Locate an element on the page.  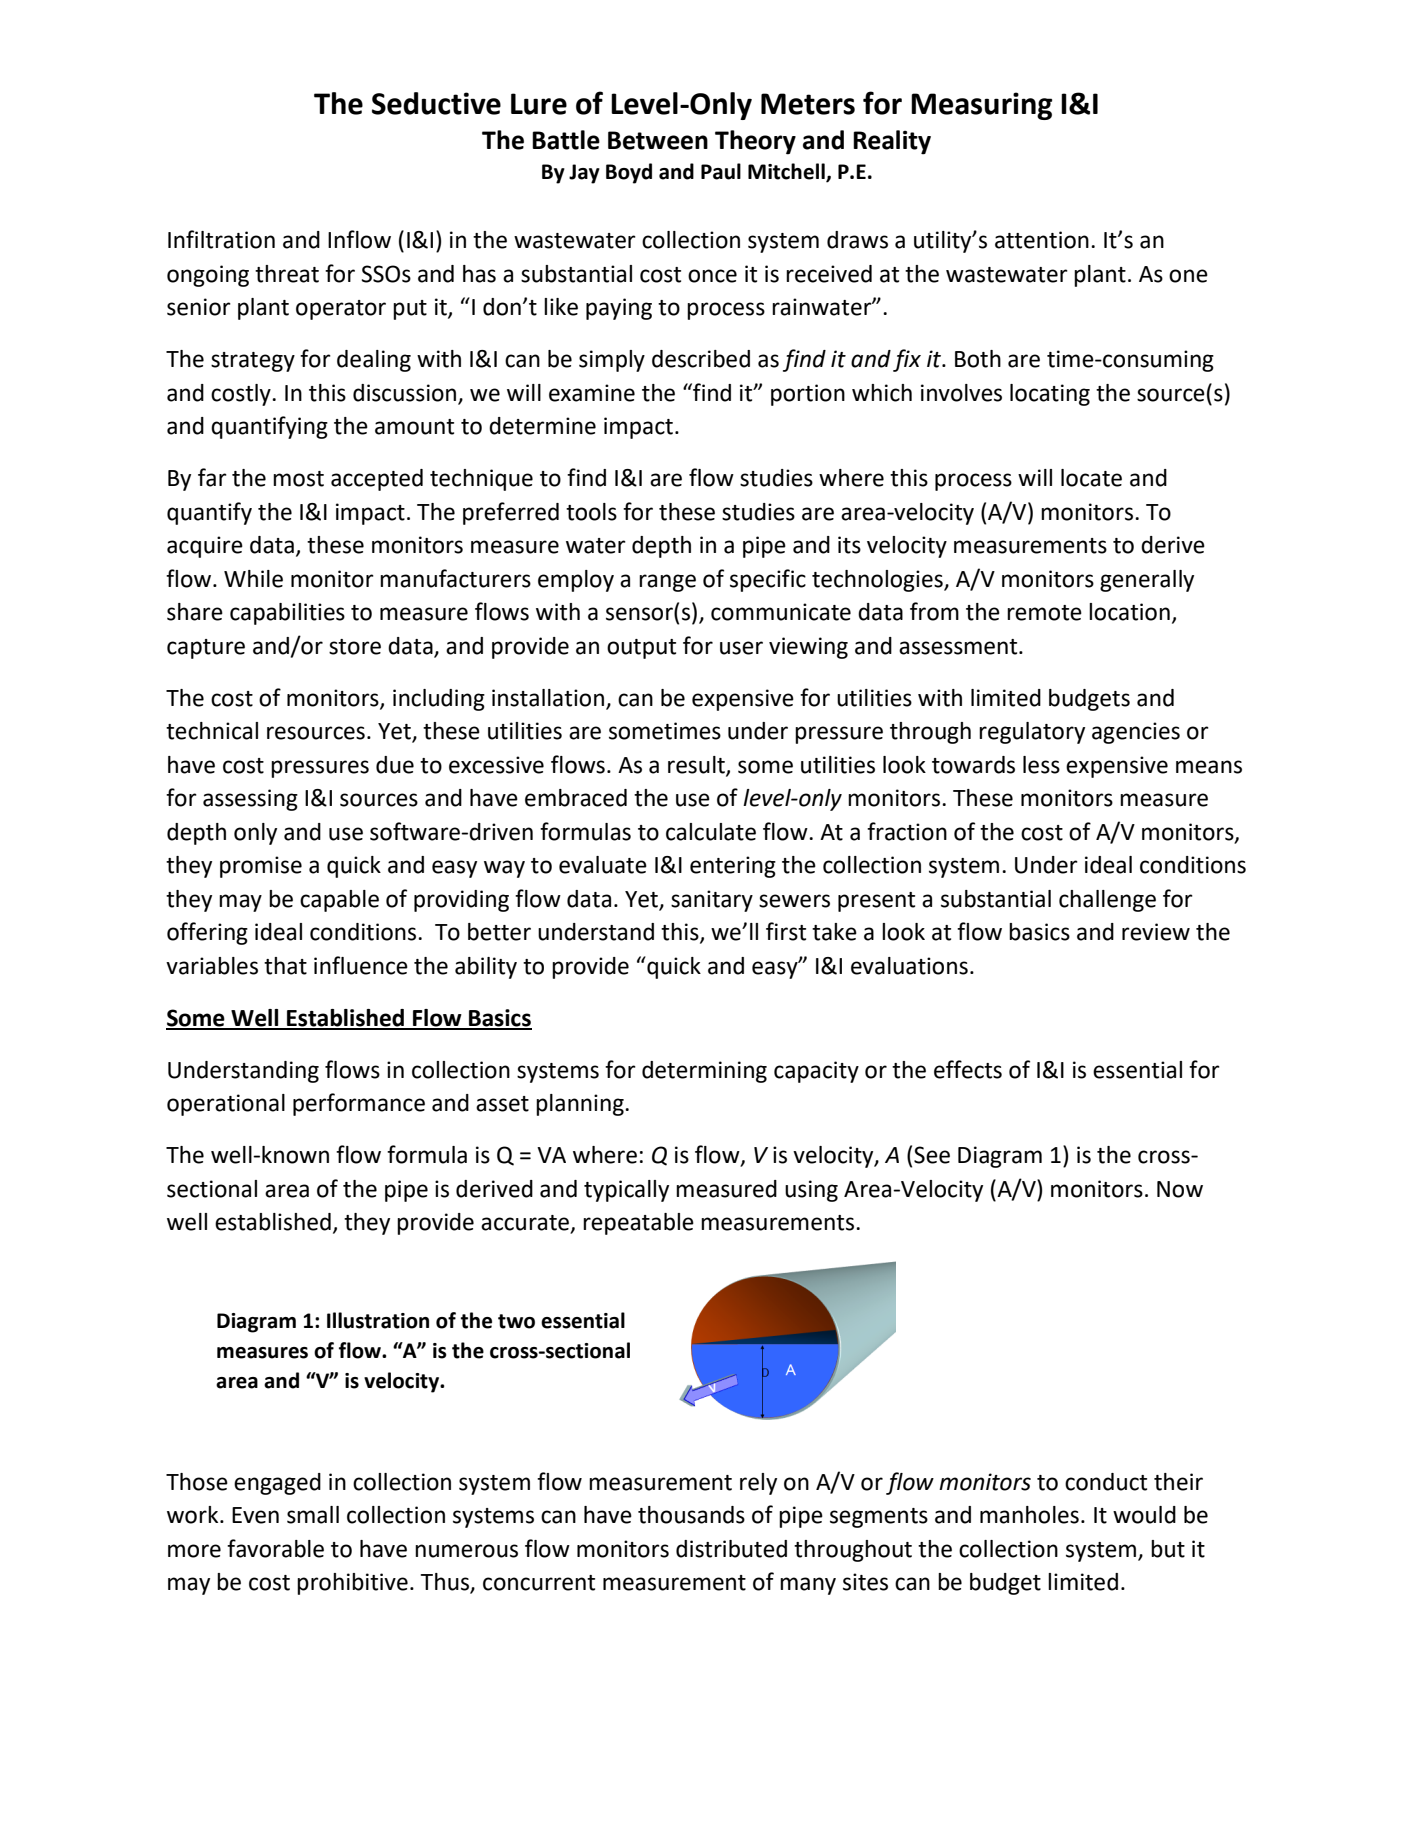
range is located at coordinates (667, 583).
